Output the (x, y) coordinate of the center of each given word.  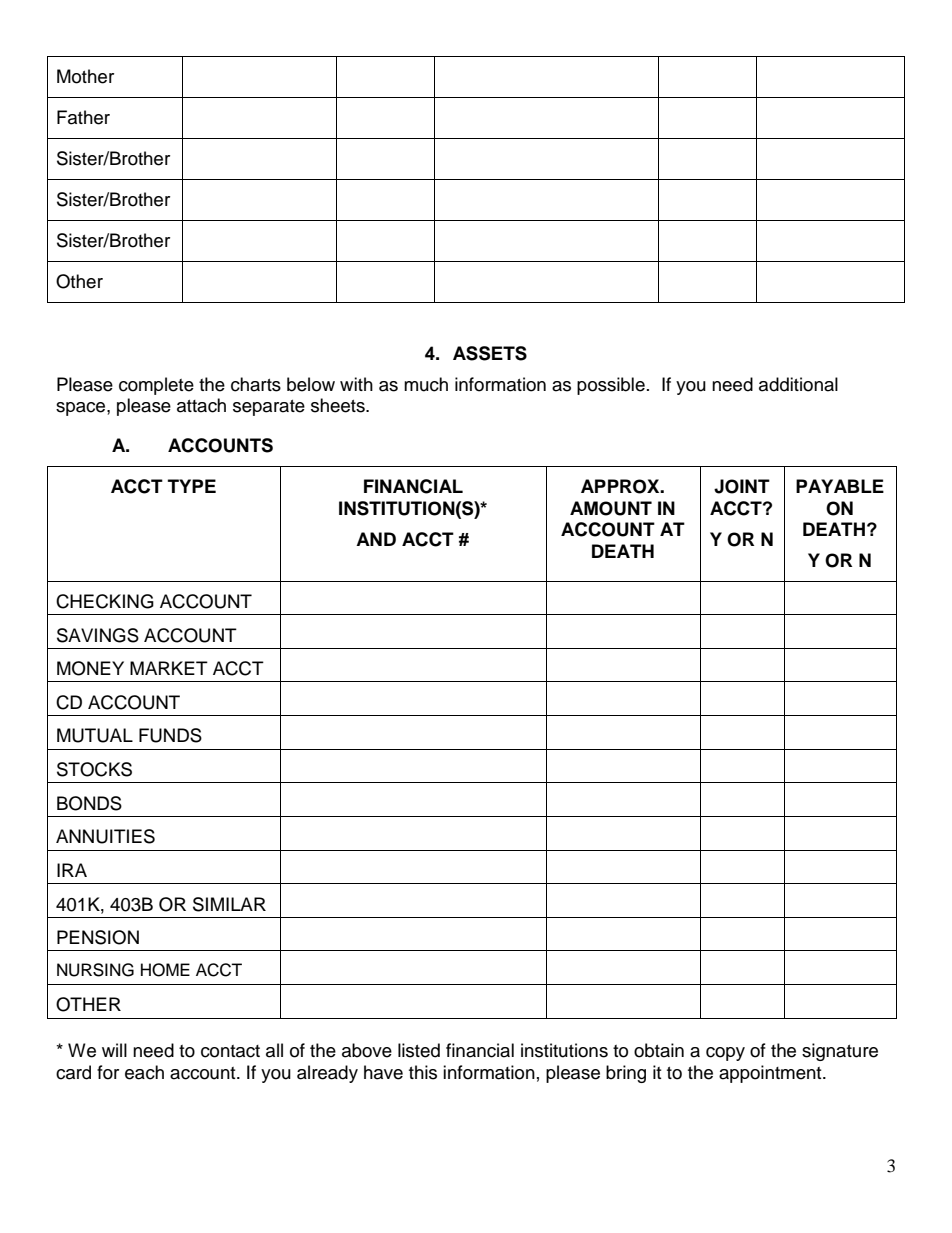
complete (156, 386)
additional (798, 384)
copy (725, 1054)
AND (376, 539)
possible (611, 386)
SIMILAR (229, 904)
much (426, 384)
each (144, 1072)
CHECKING (105, 601)
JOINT (742, 486)
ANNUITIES (105, 836)
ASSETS (490, 353)
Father (83, 117)
